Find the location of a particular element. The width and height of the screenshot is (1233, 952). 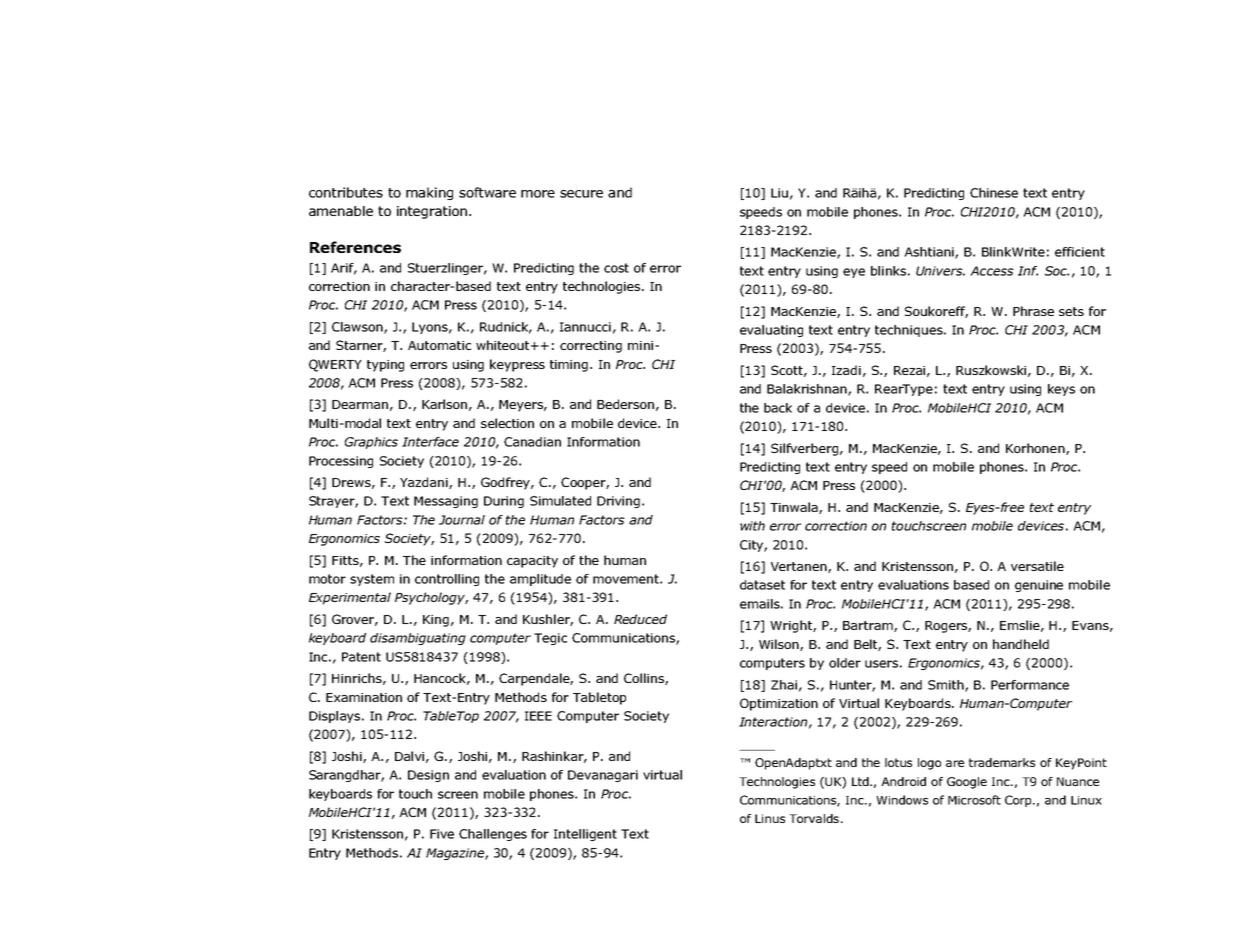

Chinese is located at coordinates (994, 193).
